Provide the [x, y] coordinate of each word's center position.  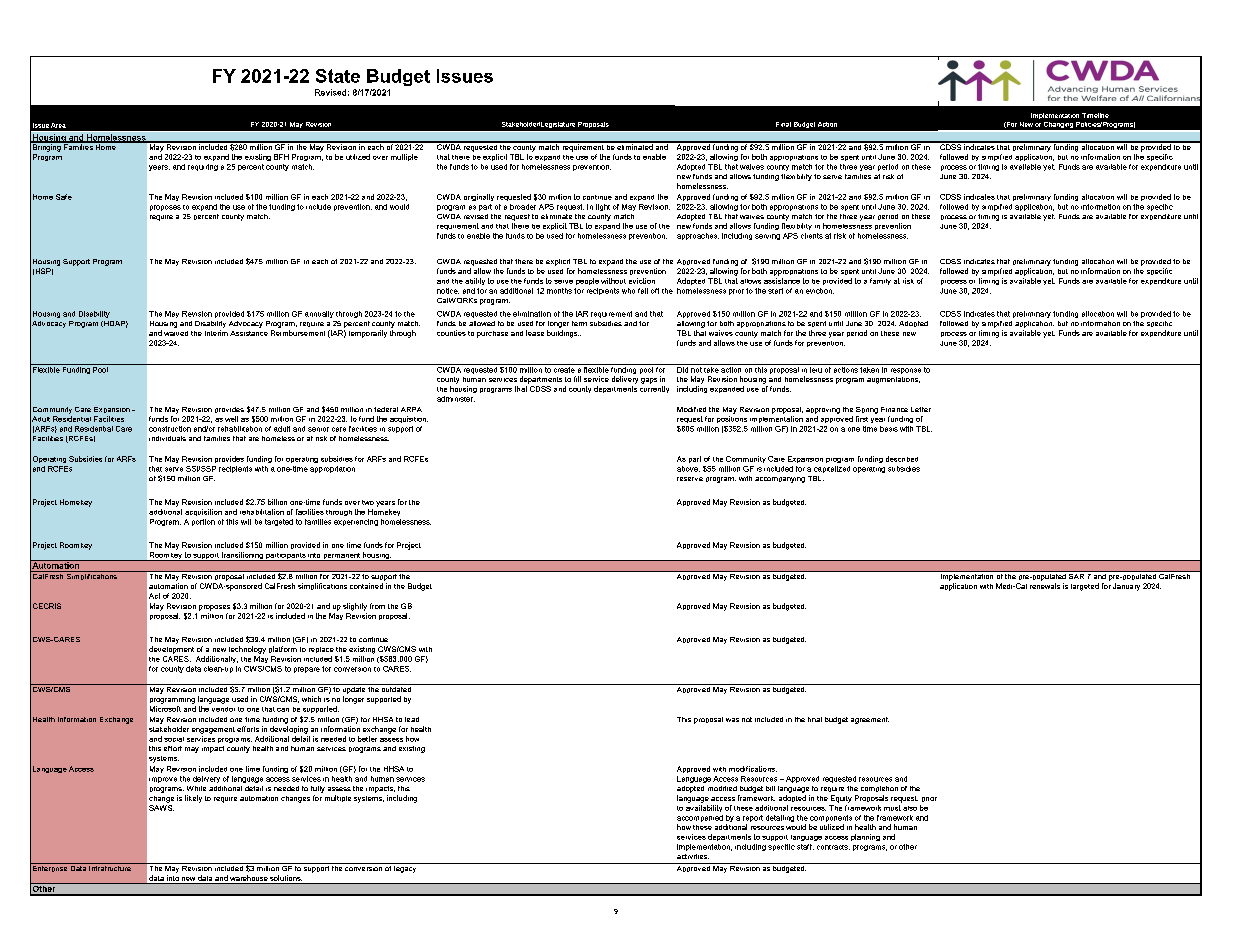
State [338, 76]
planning [865, 837]
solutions [285, 879]
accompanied [700, 818]
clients [812, 236]
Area [58, 125]
